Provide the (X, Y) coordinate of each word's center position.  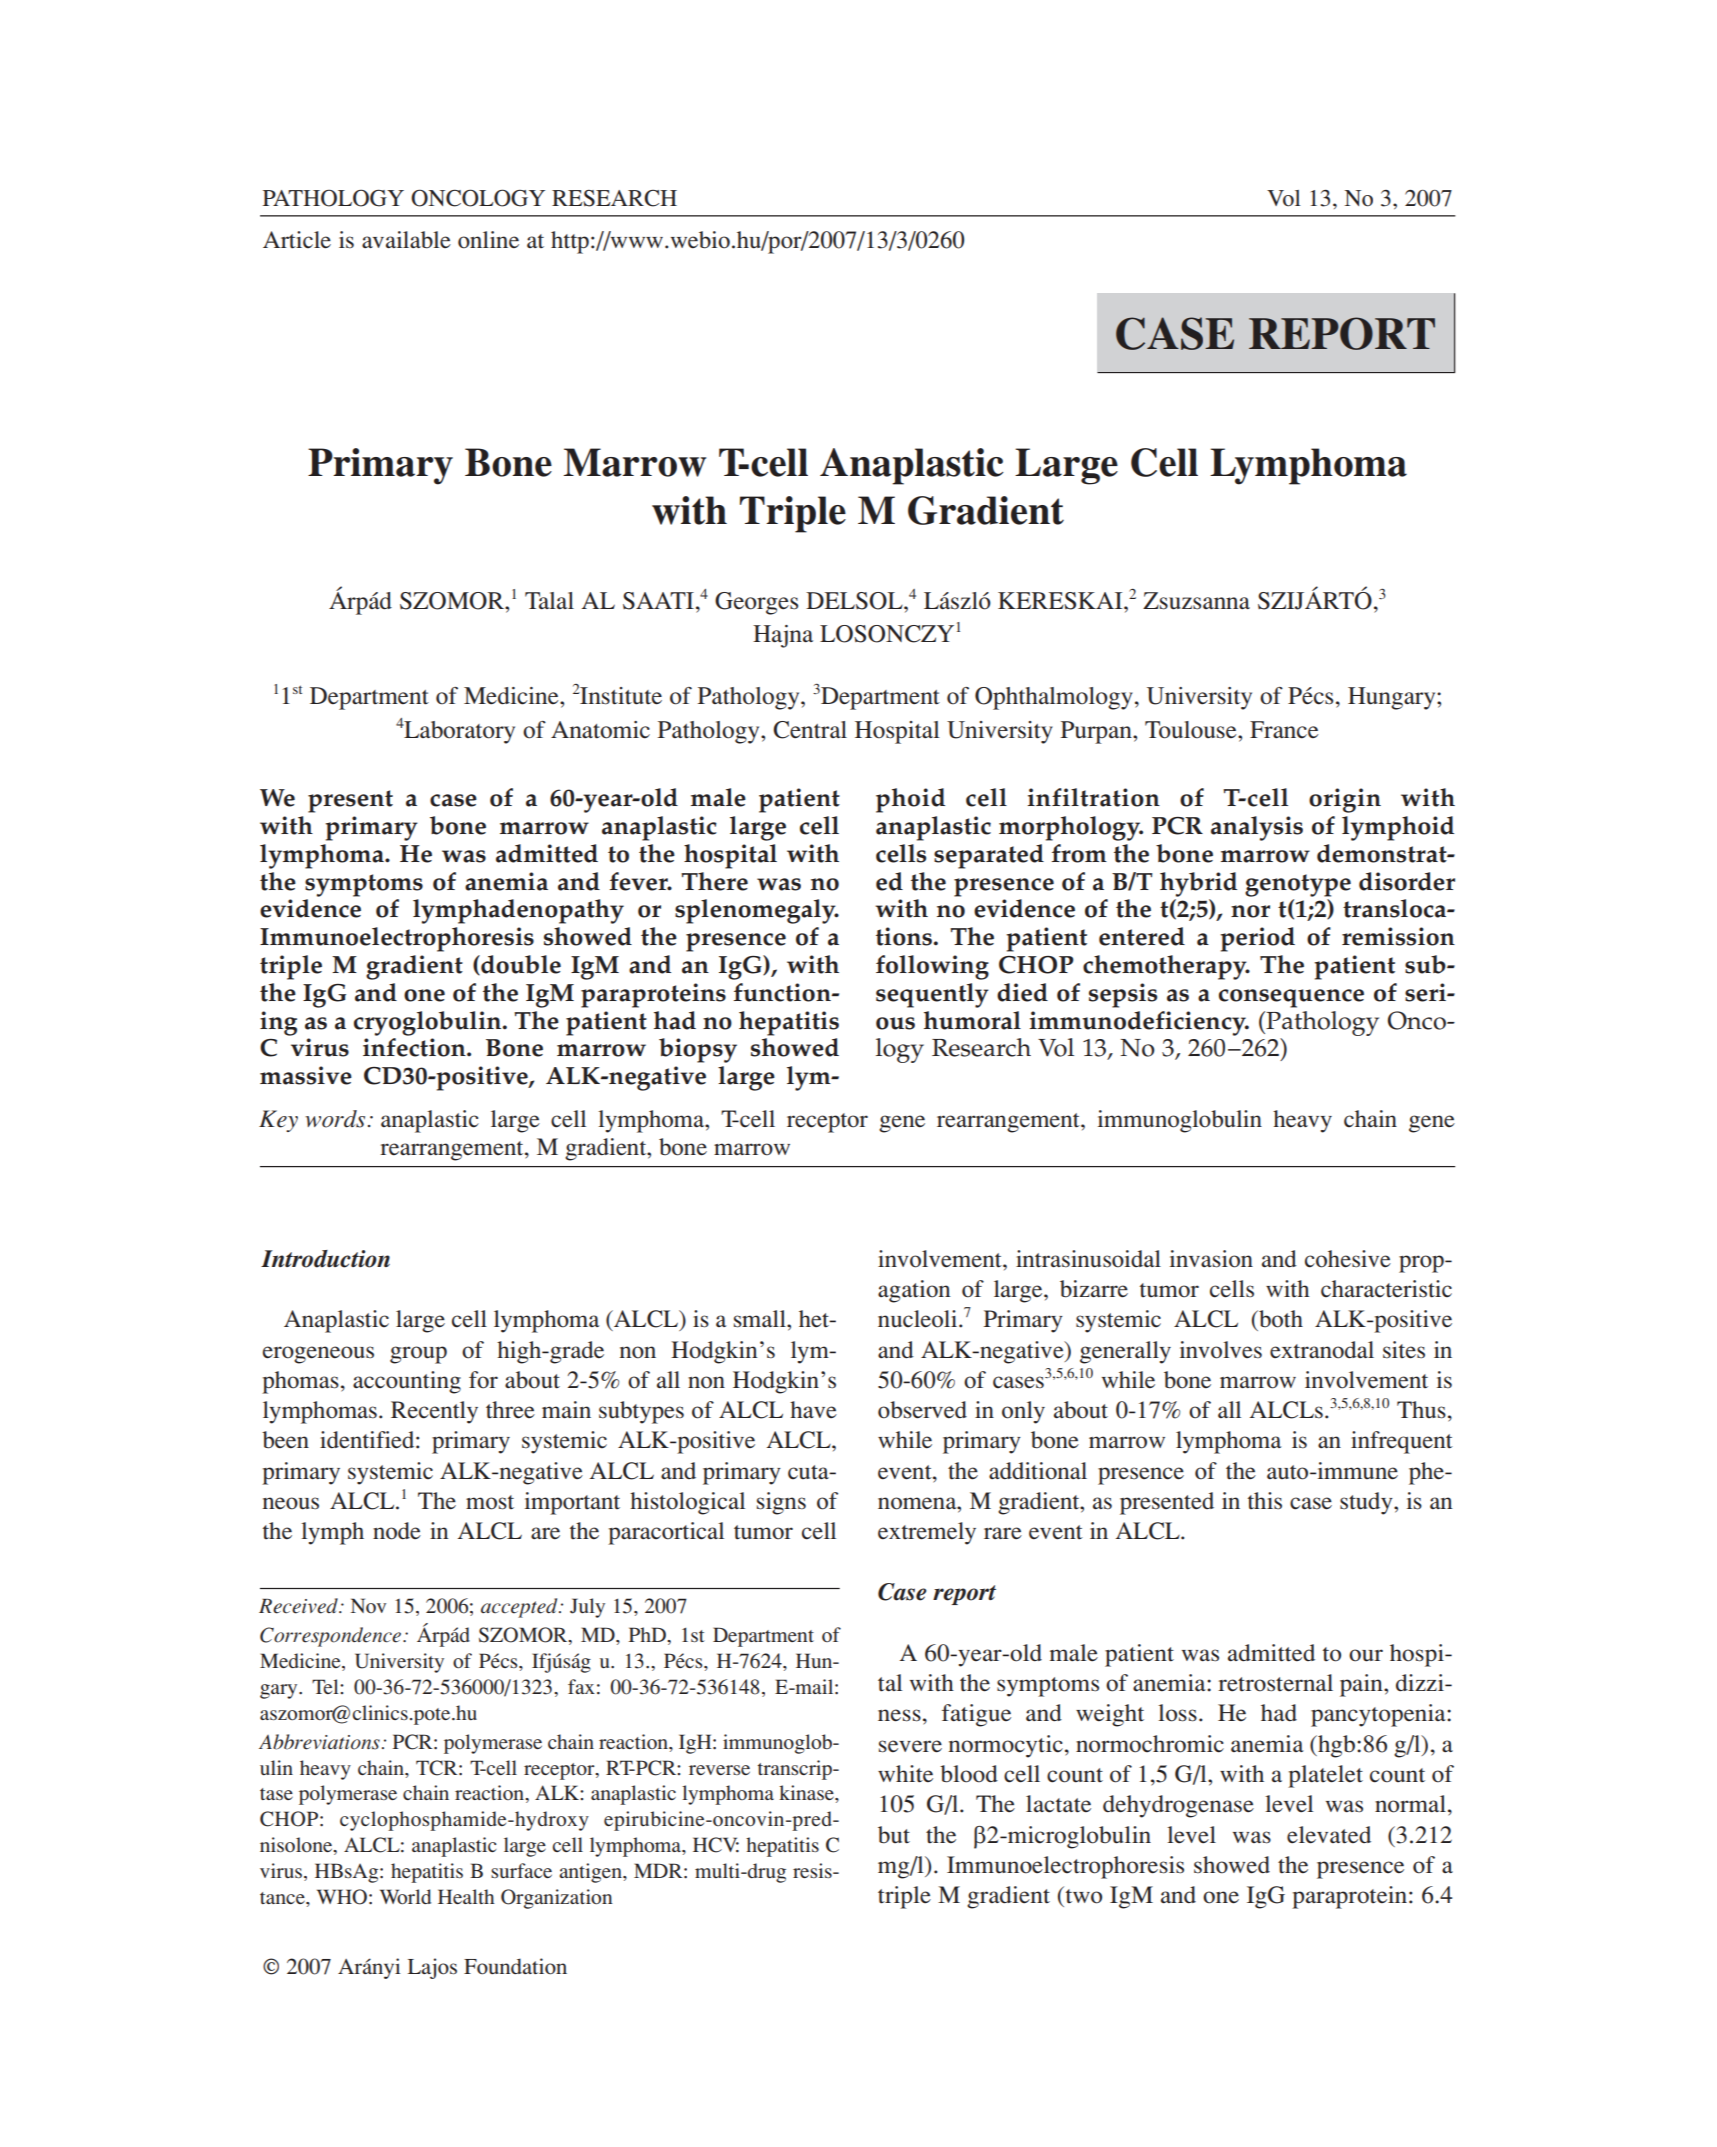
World (405, 1896)
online (488, 240)
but (894, 1835)
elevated (1329, 1835)
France (1284, 730)
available (406, 240)
